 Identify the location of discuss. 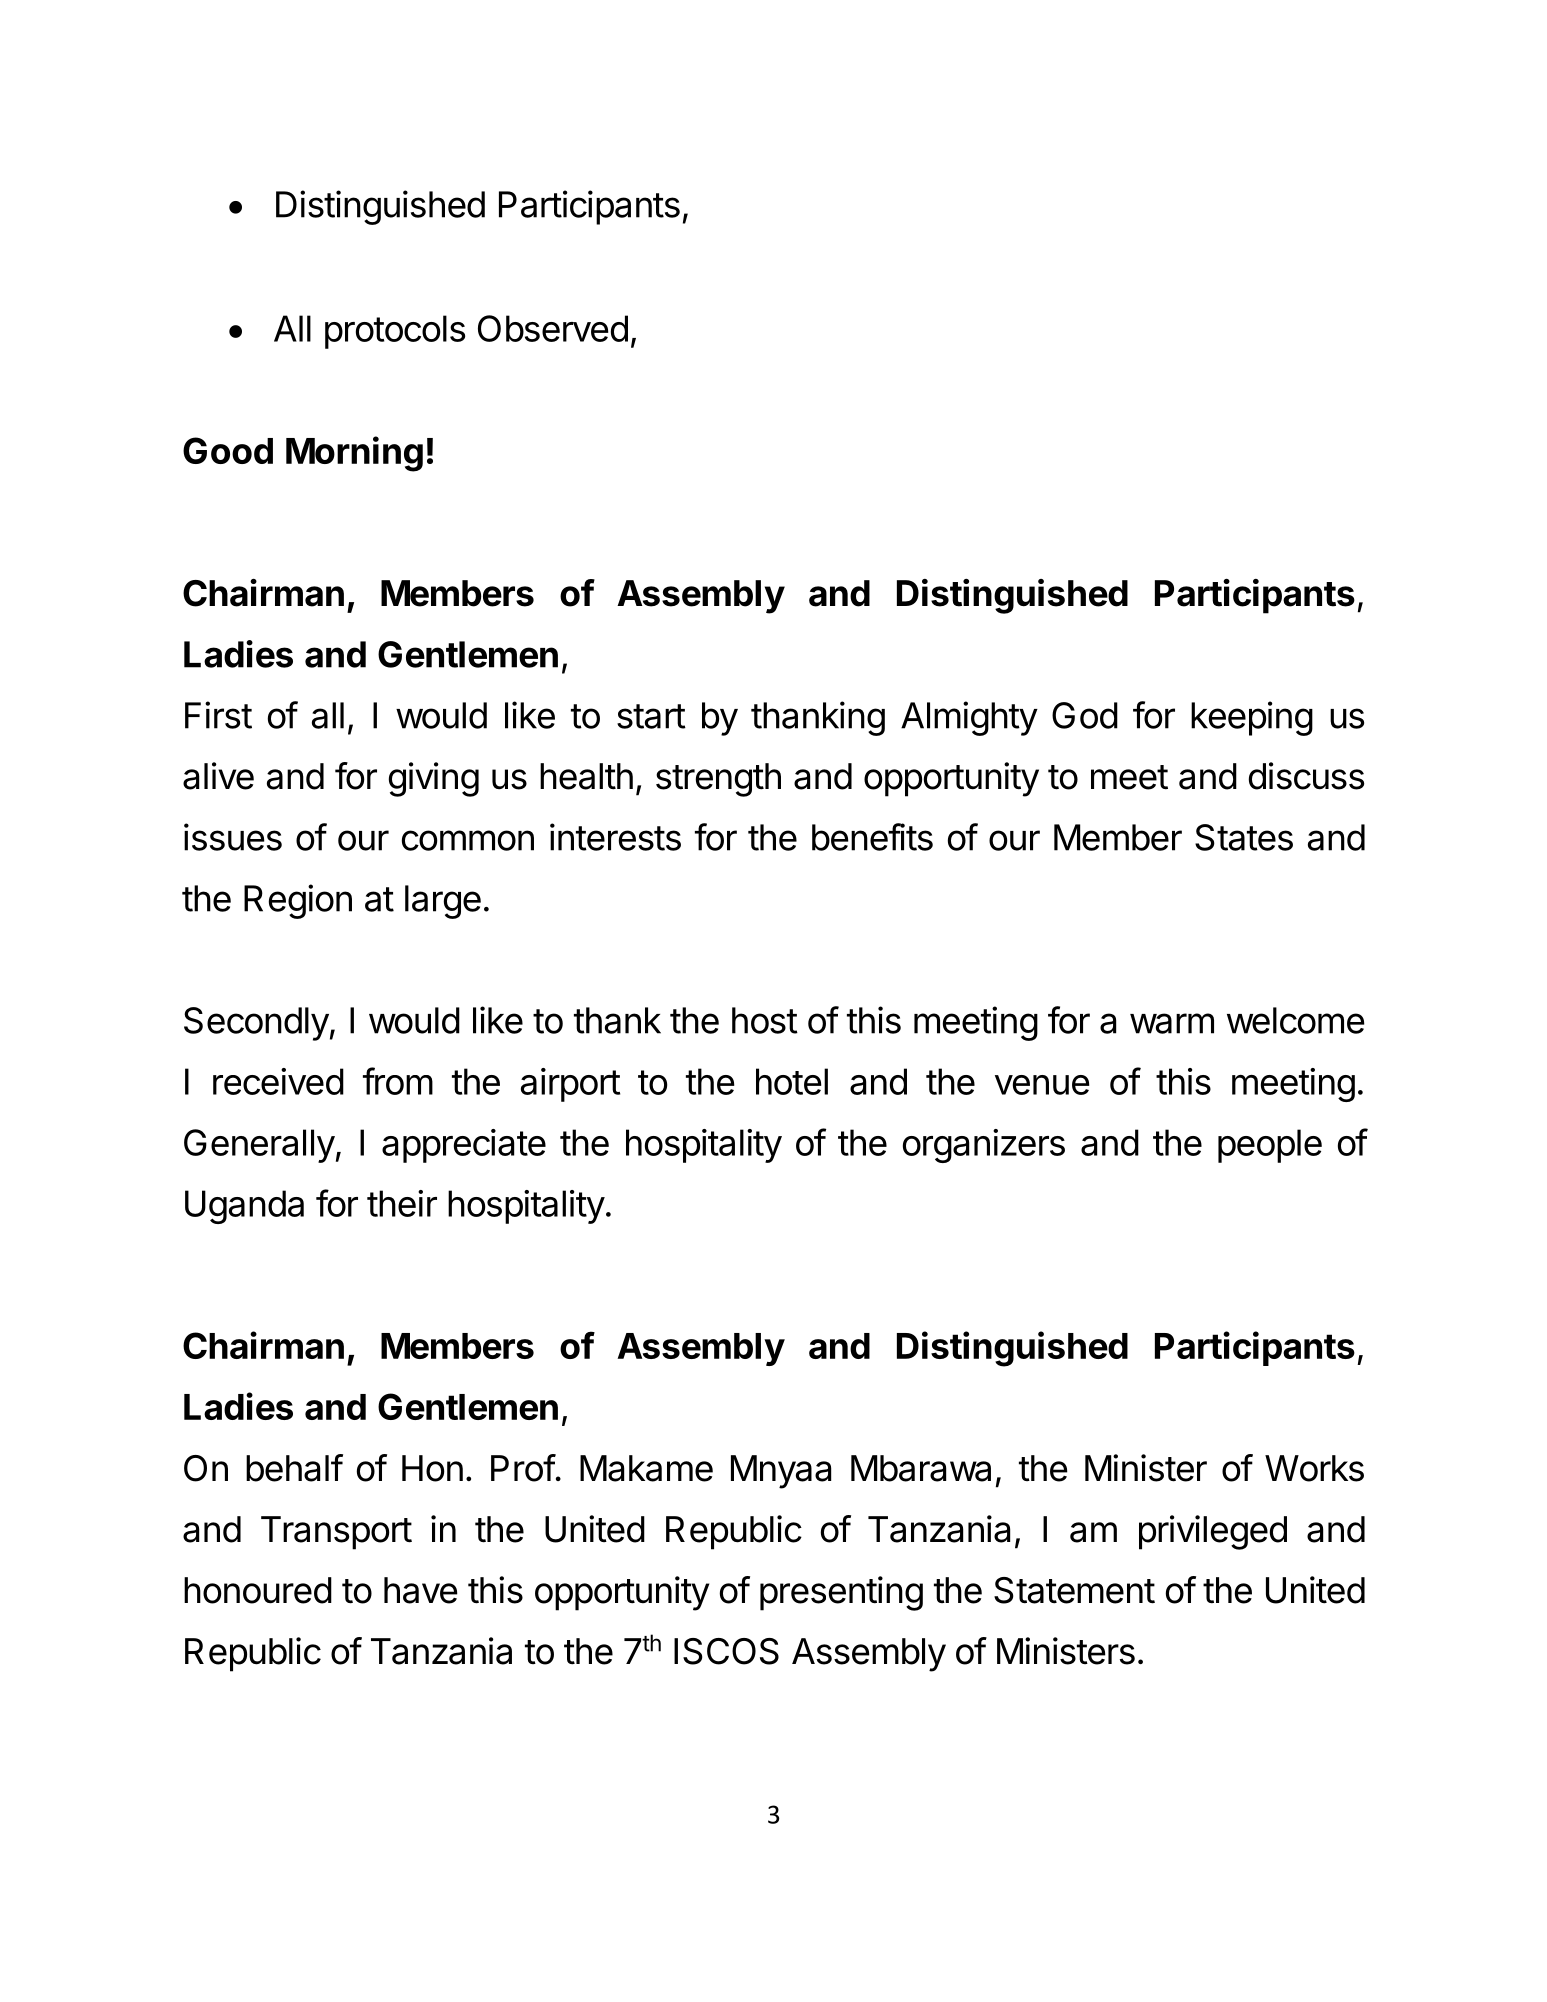
(1306, 776).
